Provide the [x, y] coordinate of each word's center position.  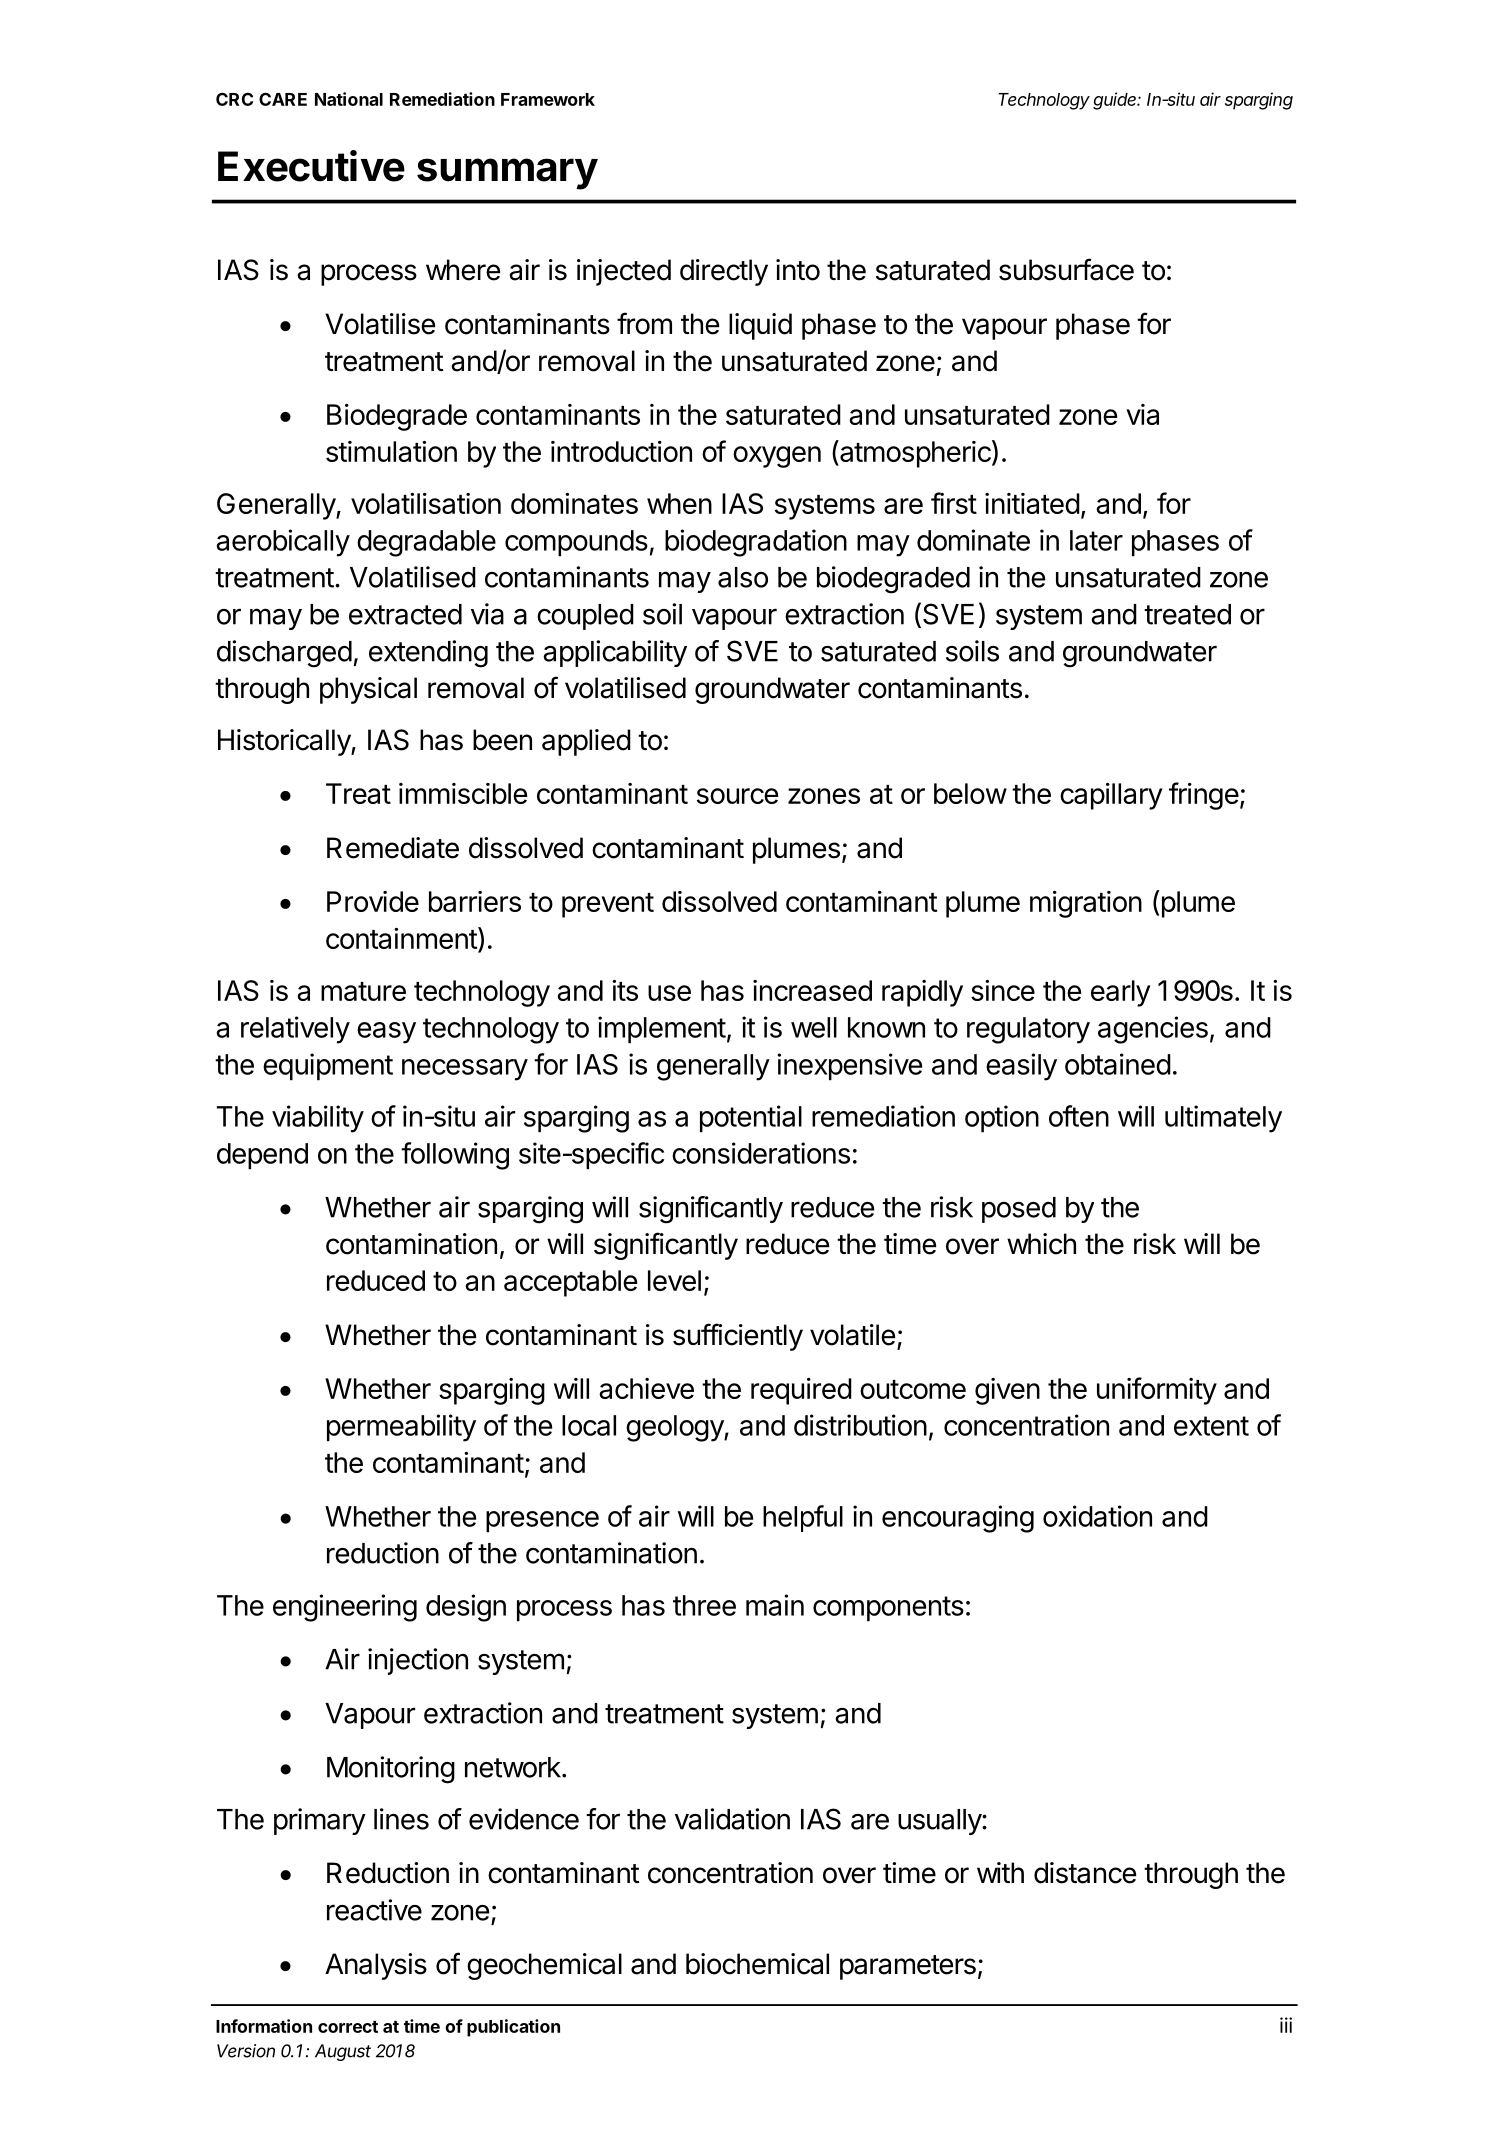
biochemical [757, 1964]
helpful [803, 1518]
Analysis [376, 1966]
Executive [311, 166]
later [1096, 540]
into [798, 270]
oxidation [1097, 1516]
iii [1286, 2025]
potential [751, 1119]
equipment [328, 1067]
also [743, 577]
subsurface [1066, 269]
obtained [1118, 1064]
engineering [345, 1608]
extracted [405, 614]
